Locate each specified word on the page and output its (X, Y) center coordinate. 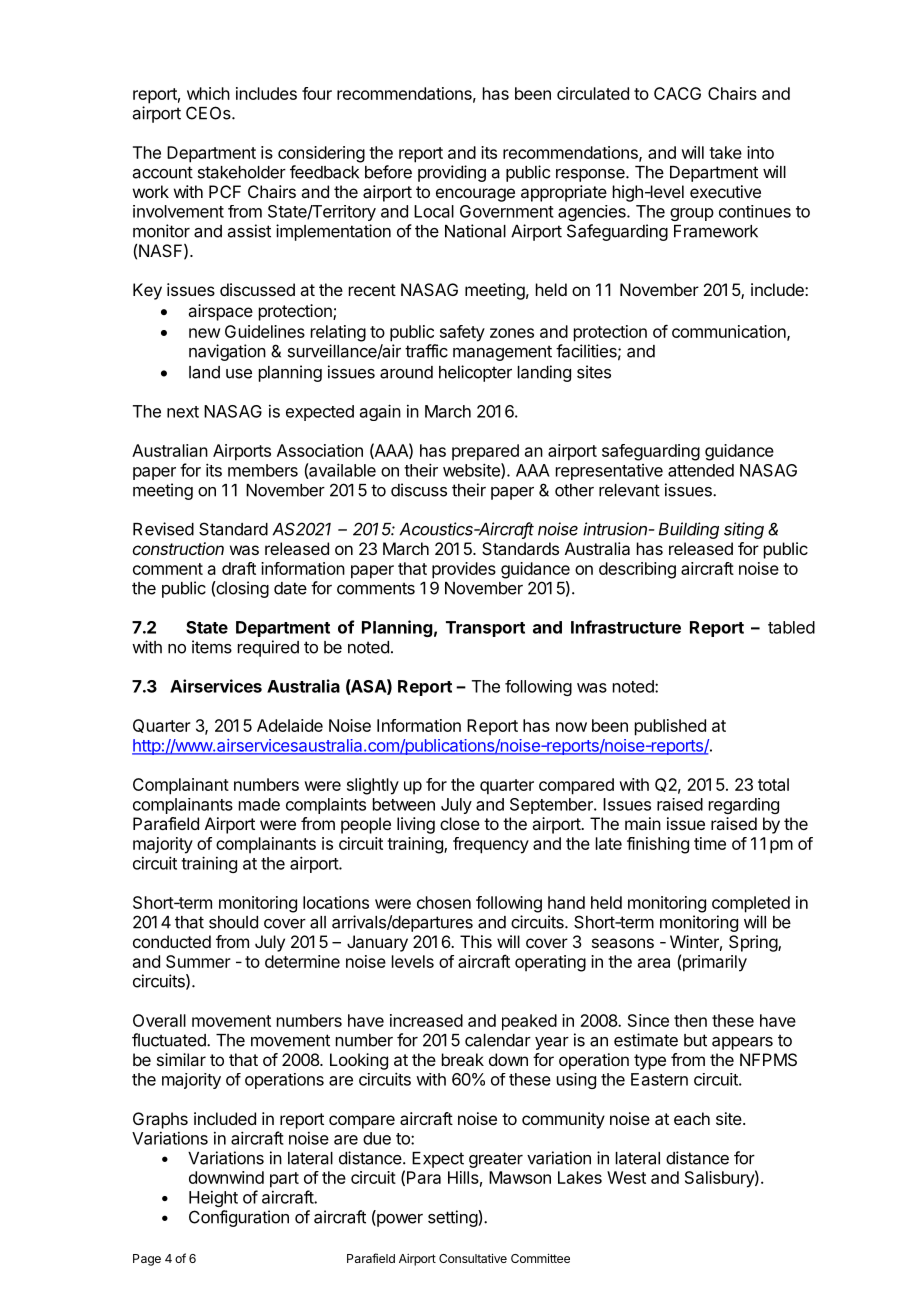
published (670, 727)
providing (452, 173)
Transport (485, 629)
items (212, 647)
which (208, 93)
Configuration (239, 1218)
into (760, 152)
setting (453, 1218)
